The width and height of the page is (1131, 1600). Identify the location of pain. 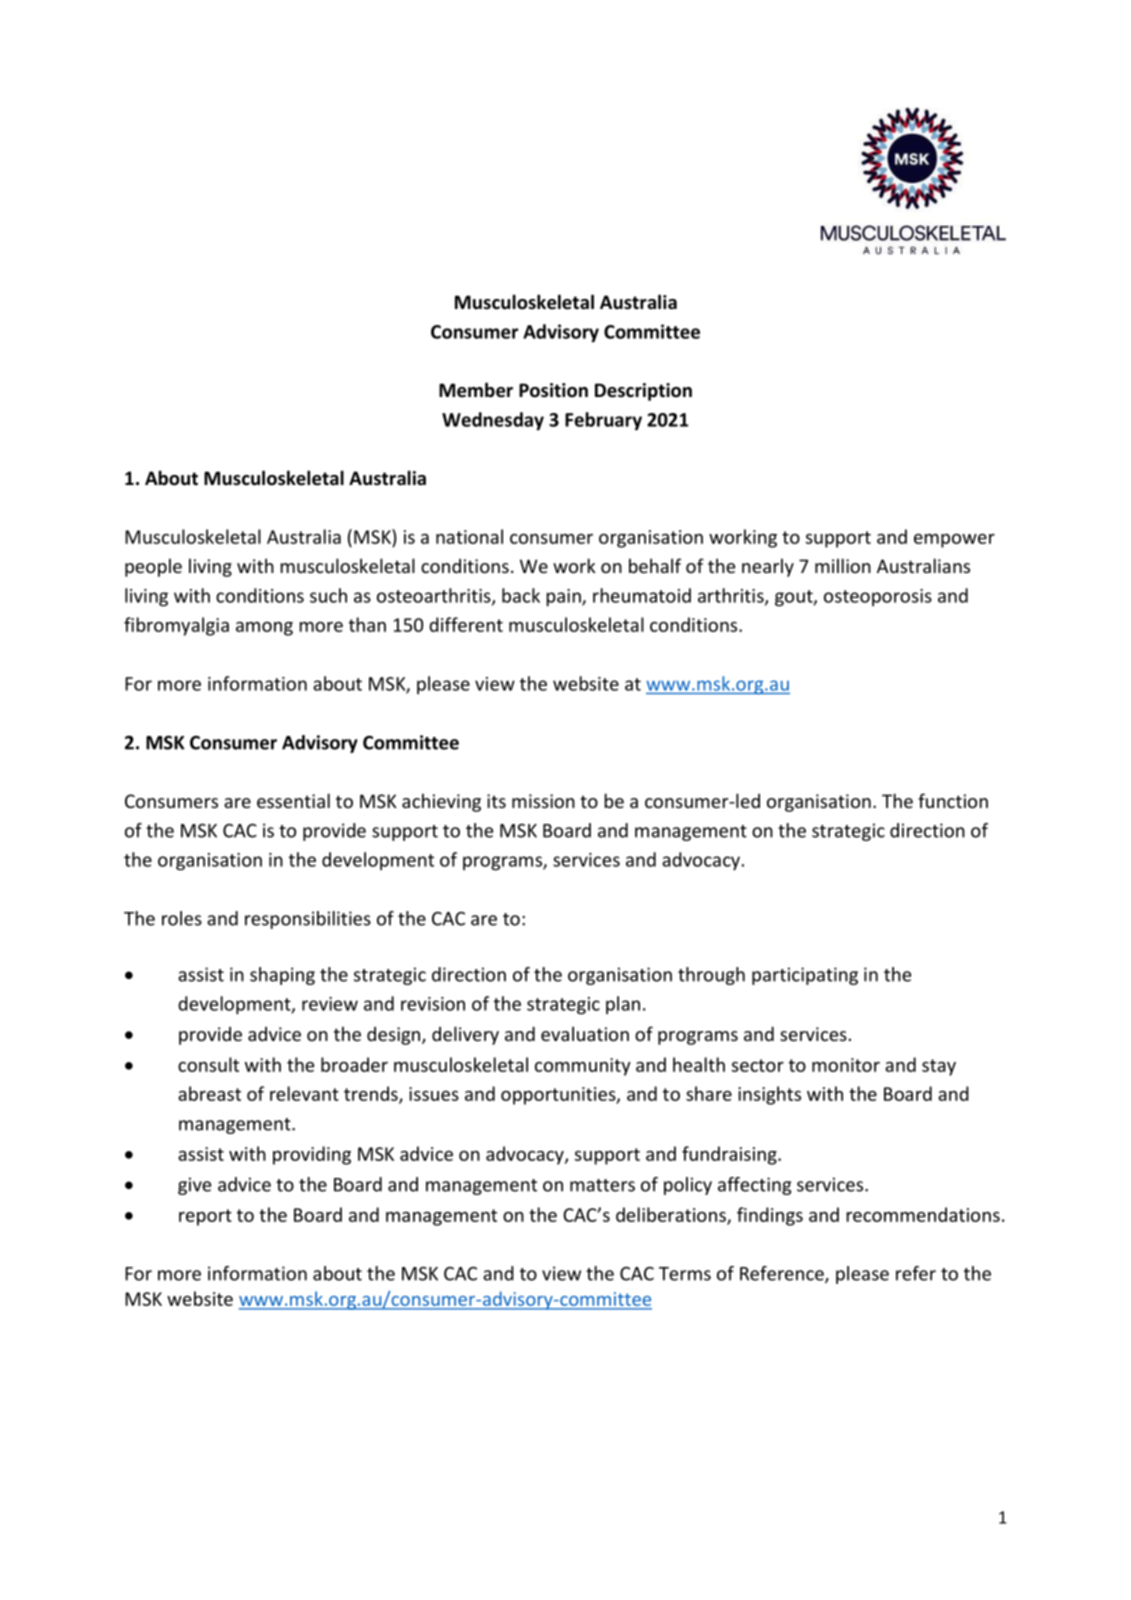
(565, 598).
